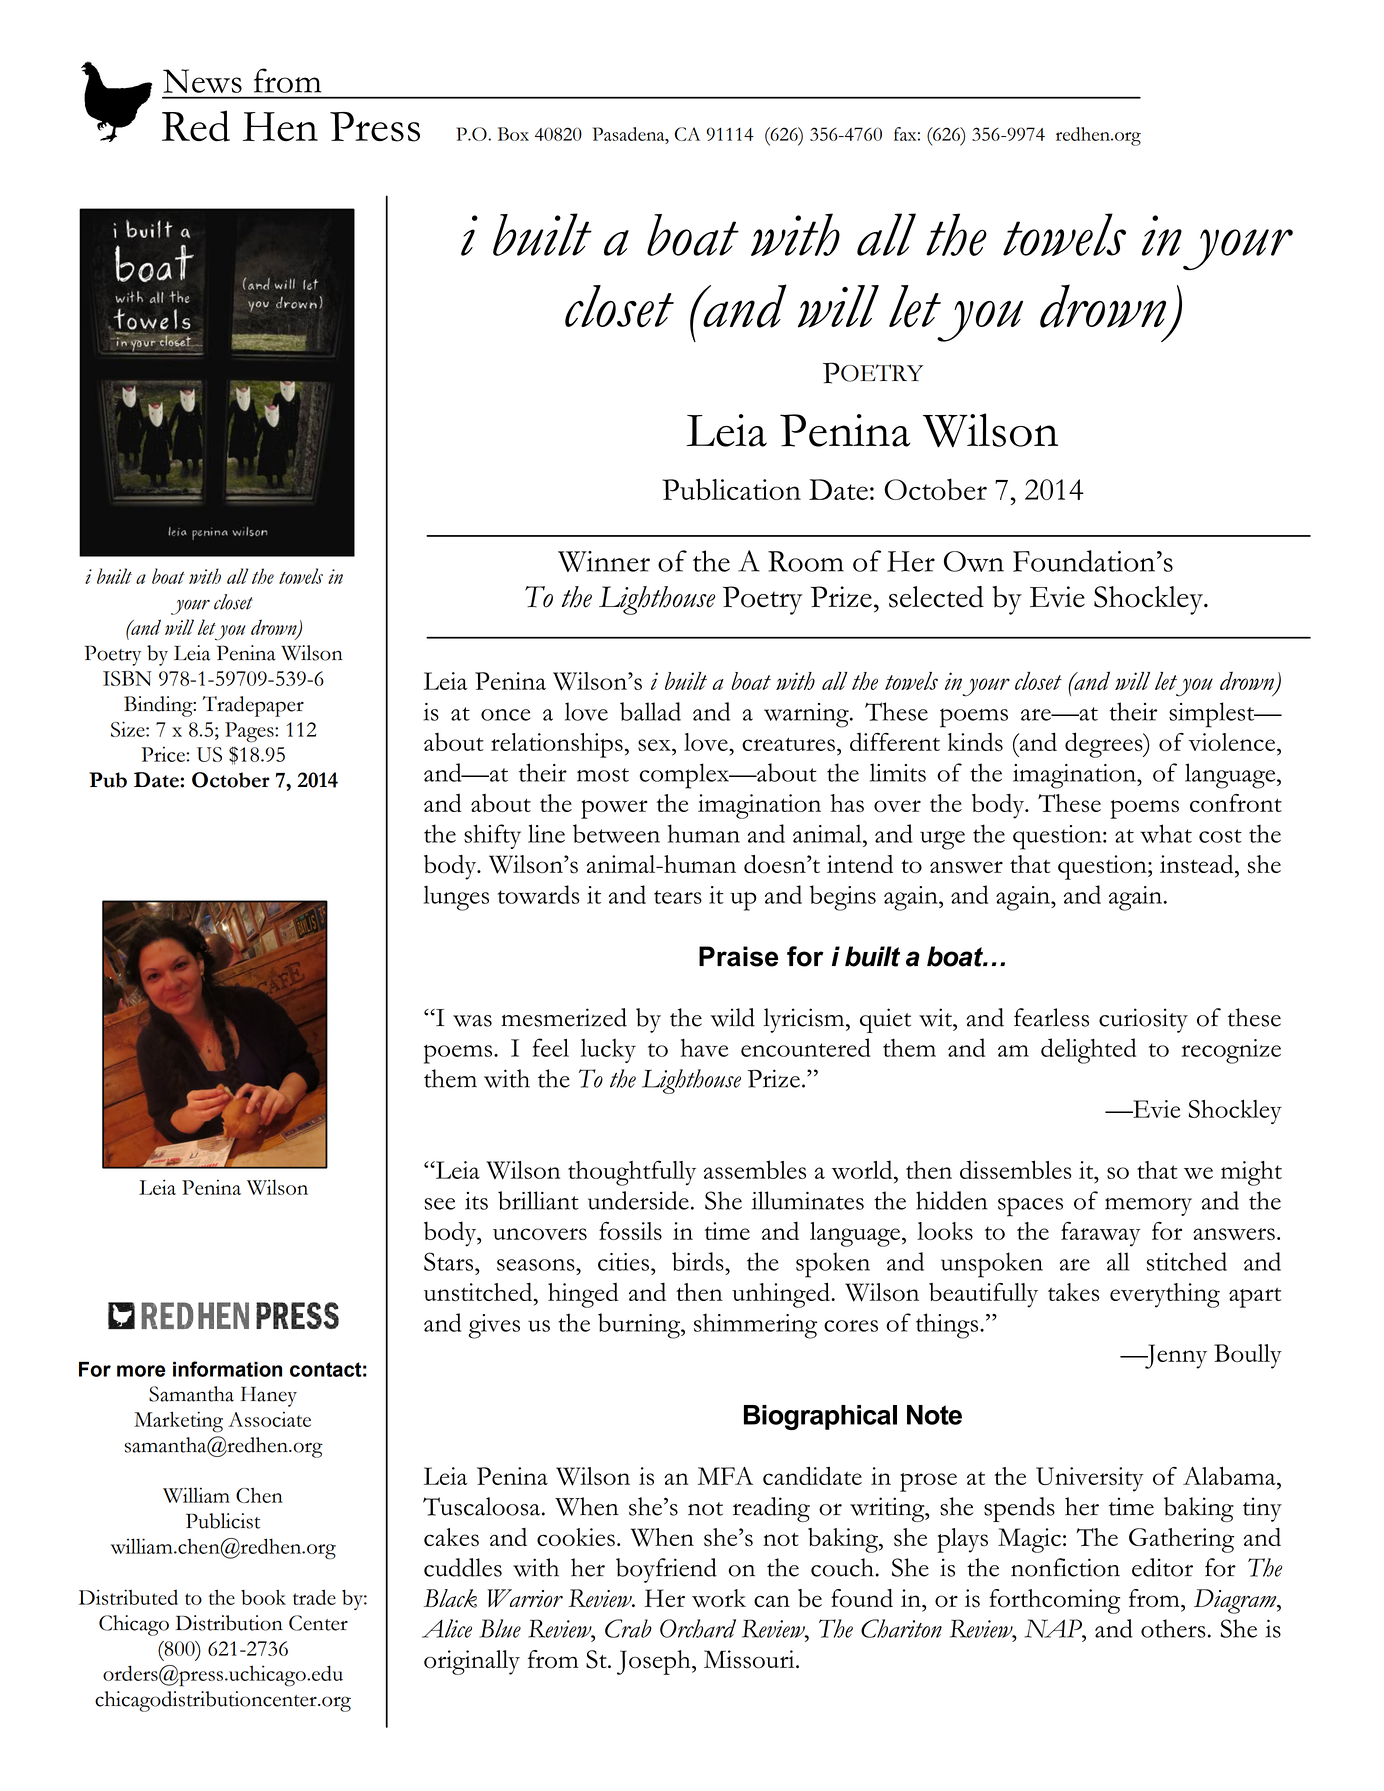 The width and height of the page is (1384, 1791). What do you see at coordinates (698, 1628) in the page?
I see `Orchard` at bounding box center [698, 1628].
